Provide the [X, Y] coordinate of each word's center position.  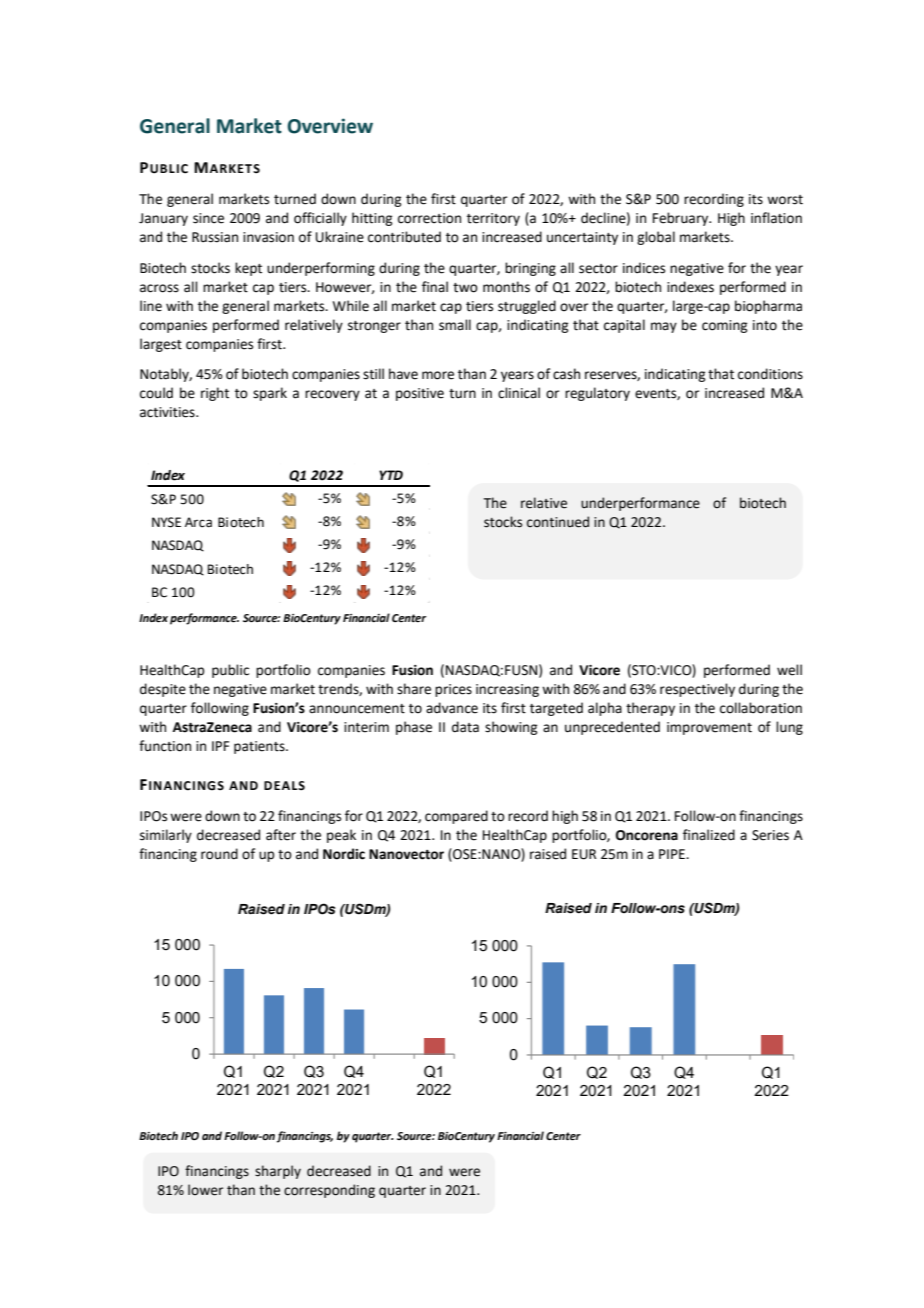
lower [205, 1190]
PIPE [673, 854]
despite [163, 690]
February [682, 219]
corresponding [329, 1191]
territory [493, 219]
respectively [697, 690]
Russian [215, 237]
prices [453, 690]
